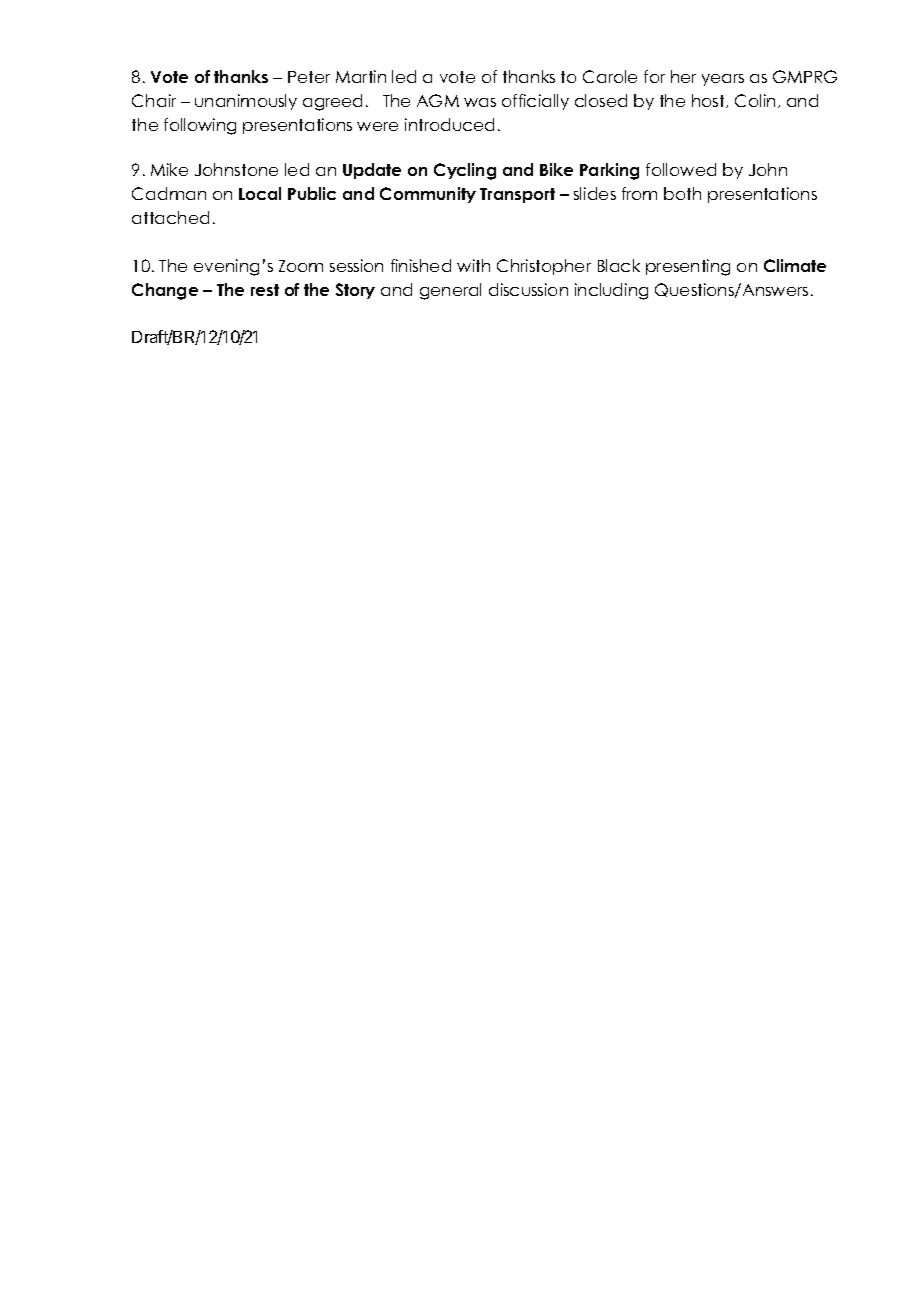  Describe the element at coordinates (438, 100) in the screenshot. I see `AGM` at that location.
